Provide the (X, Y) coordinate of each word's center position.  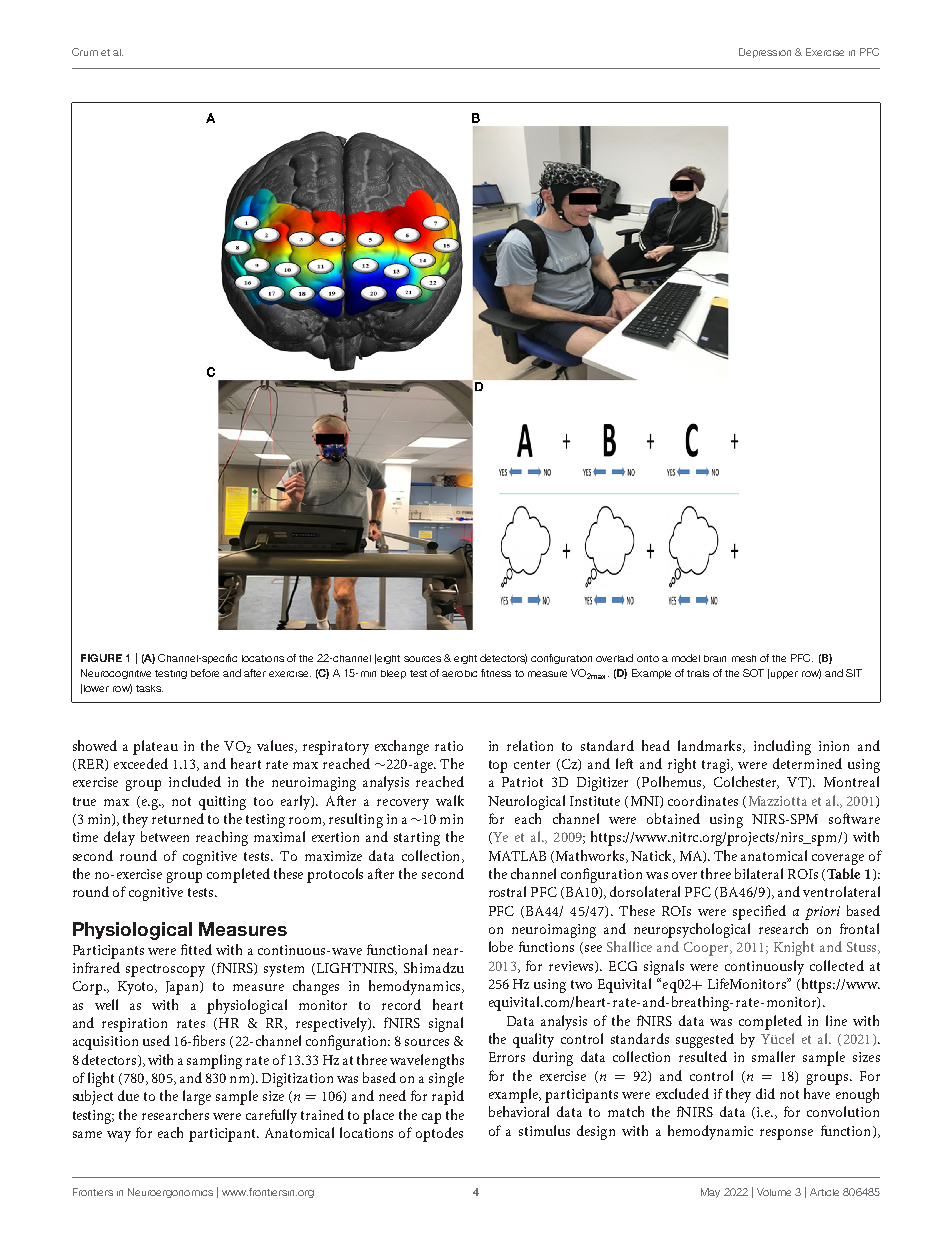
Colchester (746, 782)
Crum (85, 52)
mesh (744, 658)
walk (450, 800)
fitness (496, 673)
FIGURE (101, 658)
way (119, 1136)
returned (178, 818)
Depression (765, 53)
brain (715, 658)
